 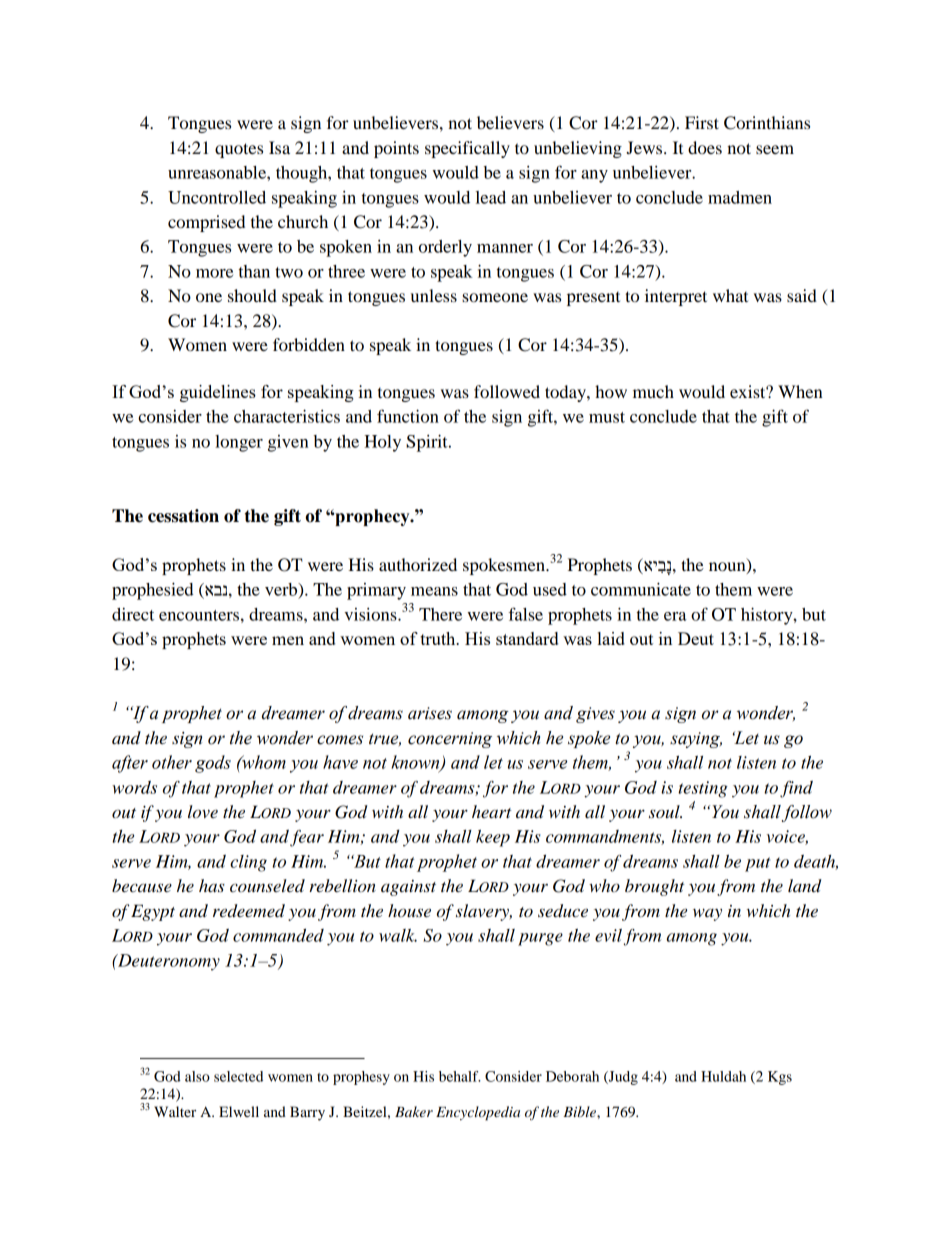 I want to click on specifically, so click(x=467, y=149).
